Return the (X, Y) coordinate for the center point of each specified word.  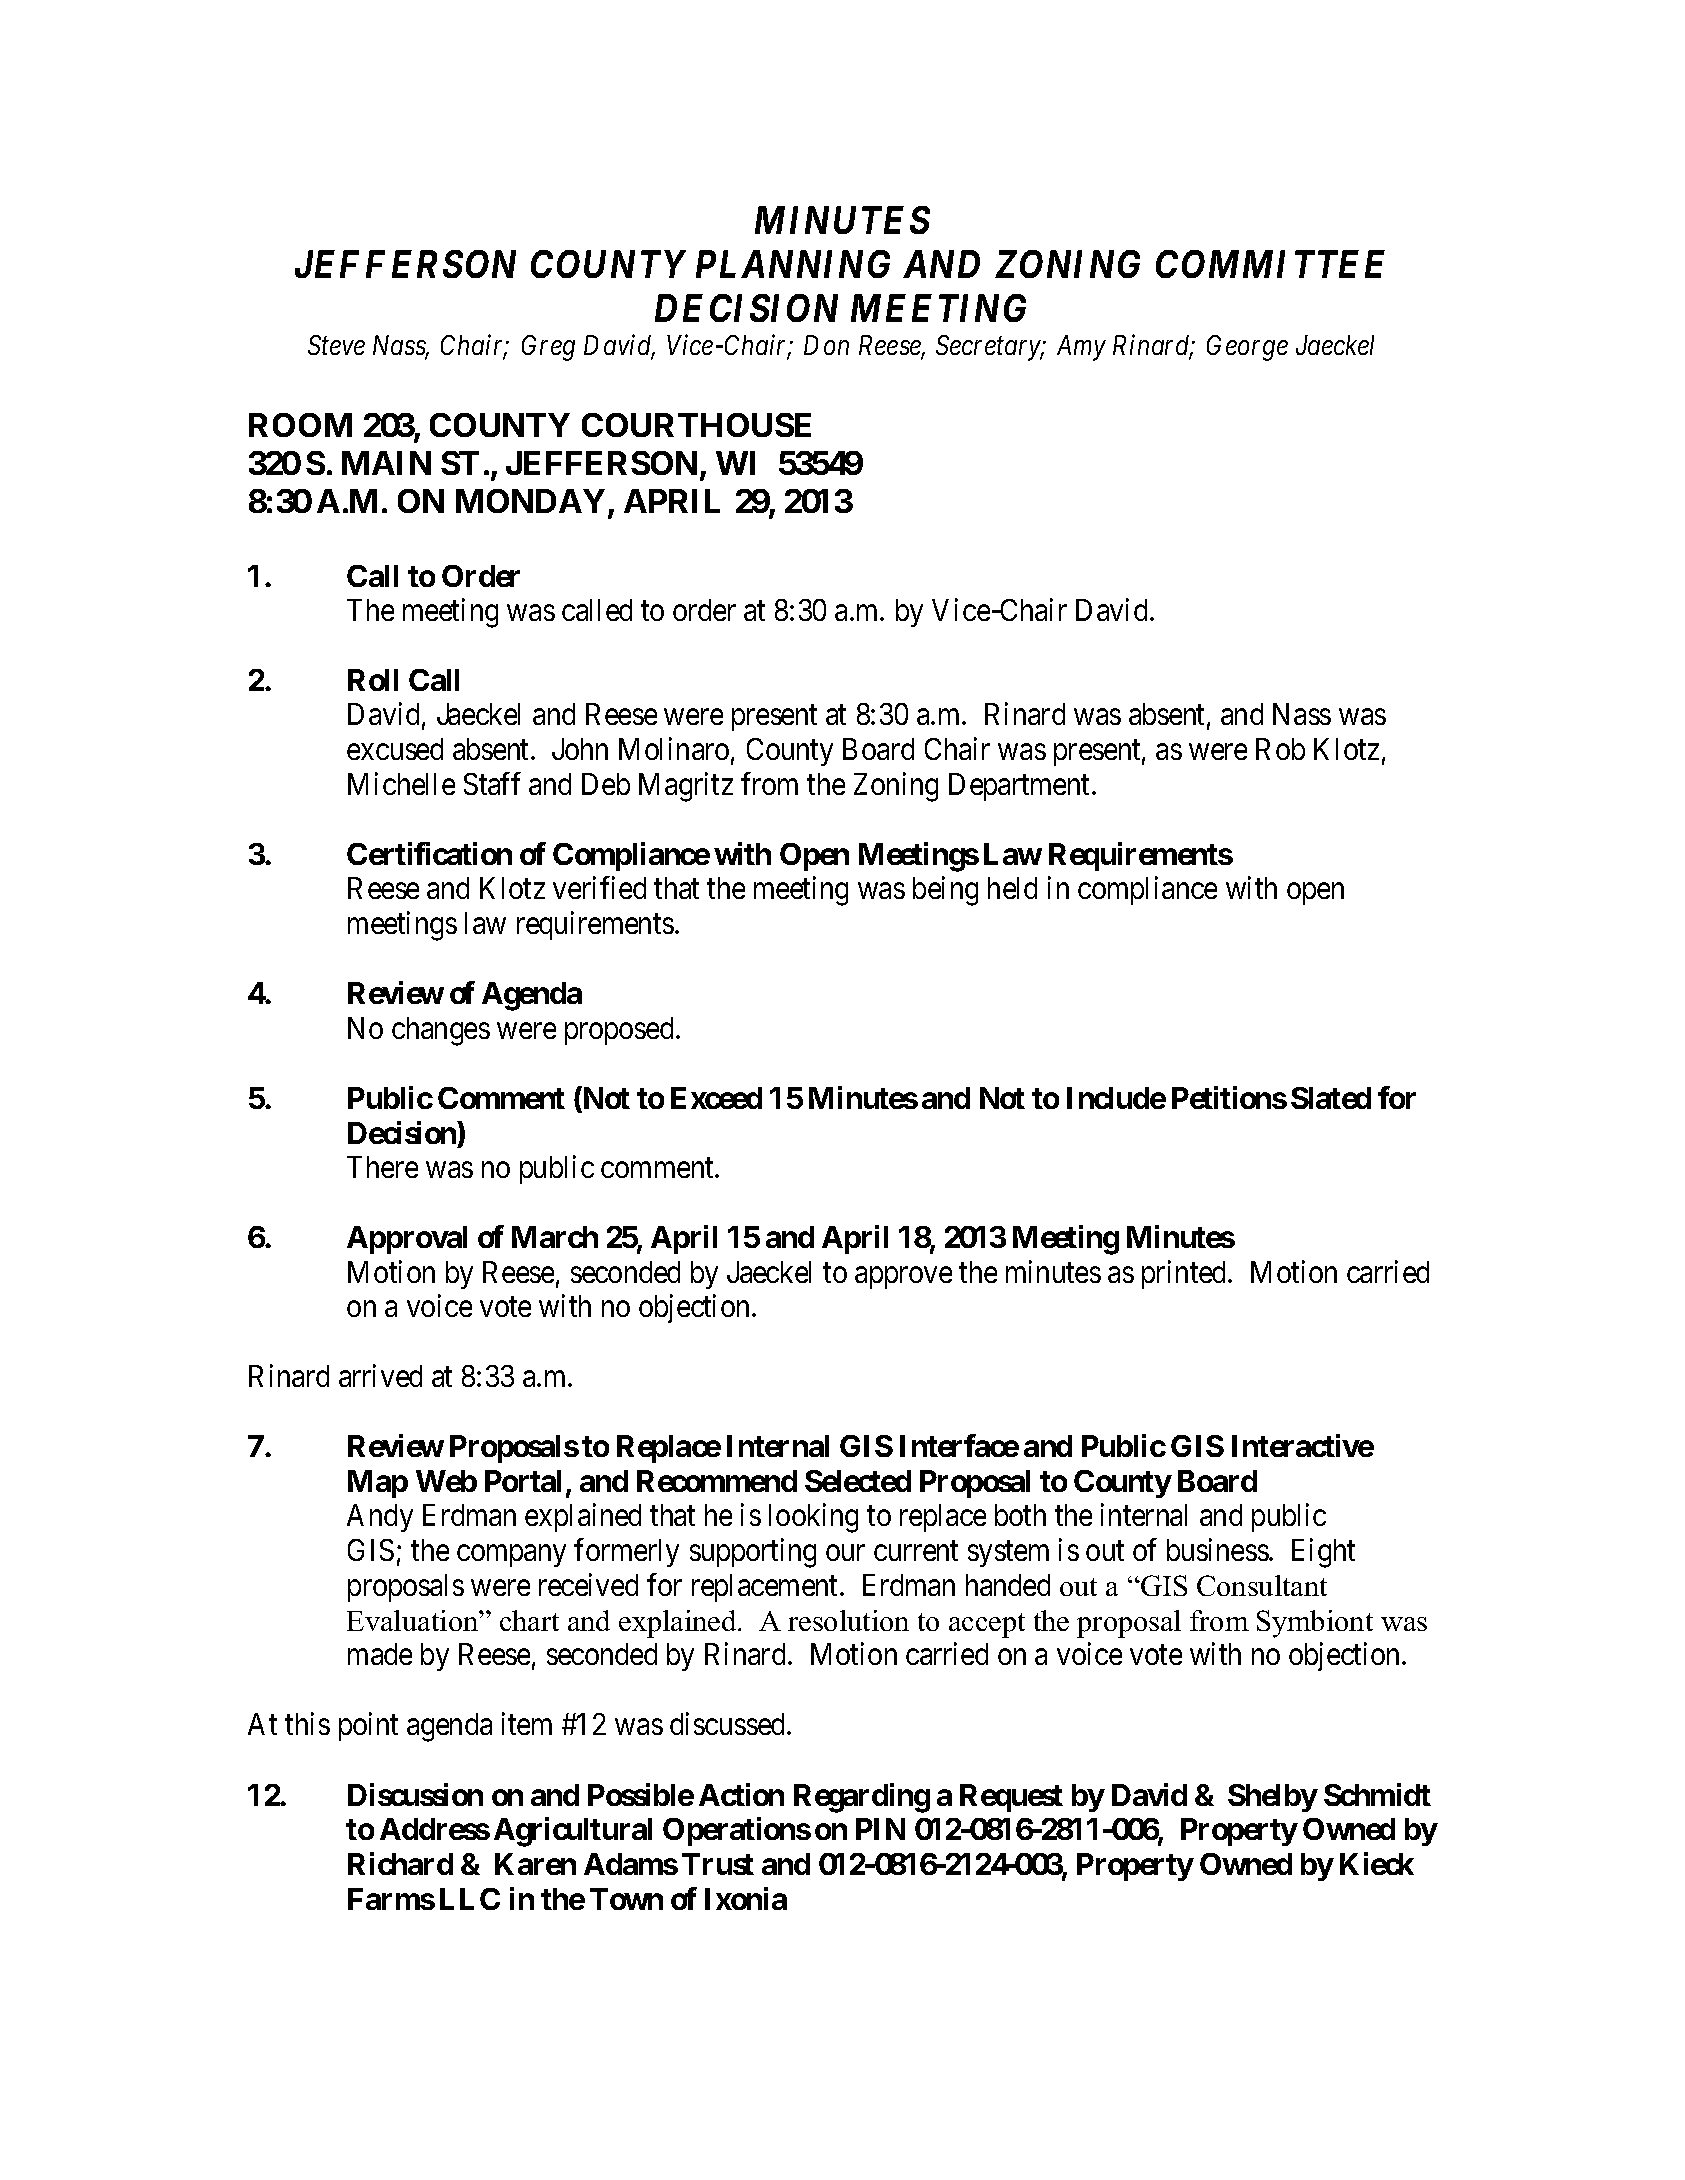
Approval (407, 1240)
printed (1185, 1274)
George (1247, 348)
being (945, 891)
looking (813, 1518)
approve (903, 1278)
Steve (336, 345)
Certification (429, 853)
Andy (380, 1518)
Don (826, 345)
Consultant (1262, 1585)
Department (1021, 787)
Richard (400, 1863)
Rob (1280, 749)
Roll (373, 680)
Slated (1331, 1098)
